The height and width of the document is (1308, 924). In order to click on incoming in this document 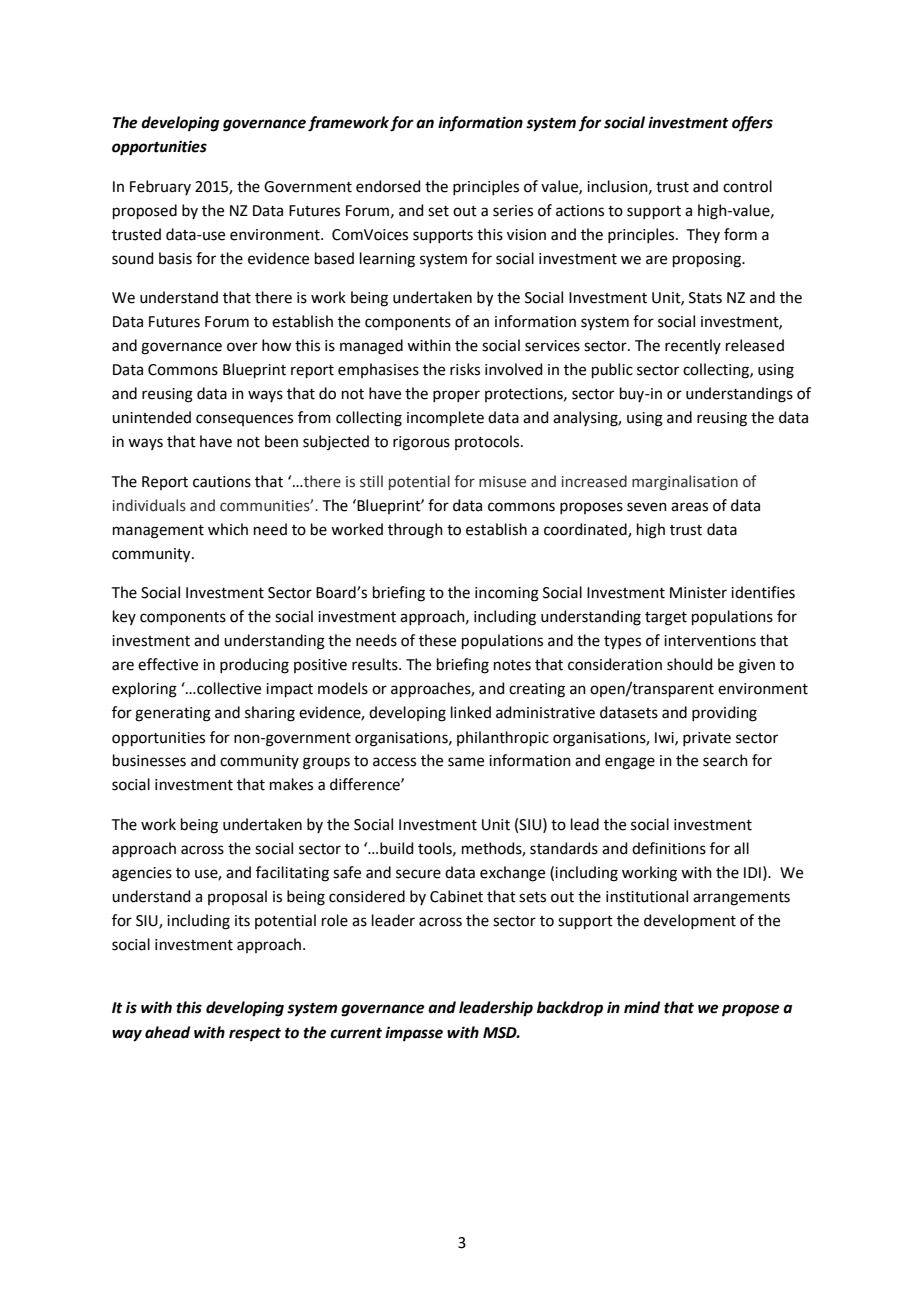, I will do `click(507, 594)`.
